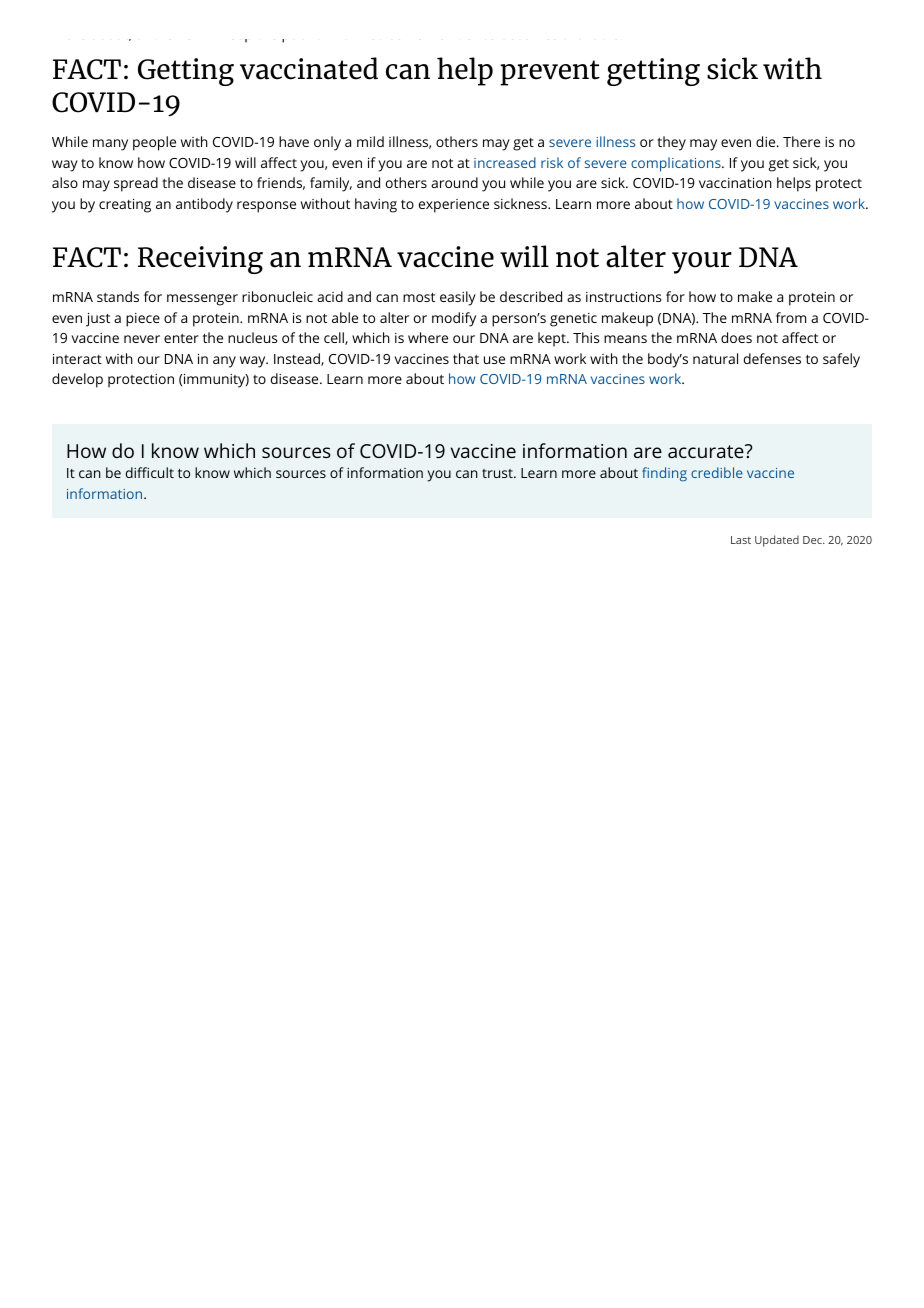 The height and width of the screenshot is (1308, 924). I want to click on mild, so click(370, 141).
